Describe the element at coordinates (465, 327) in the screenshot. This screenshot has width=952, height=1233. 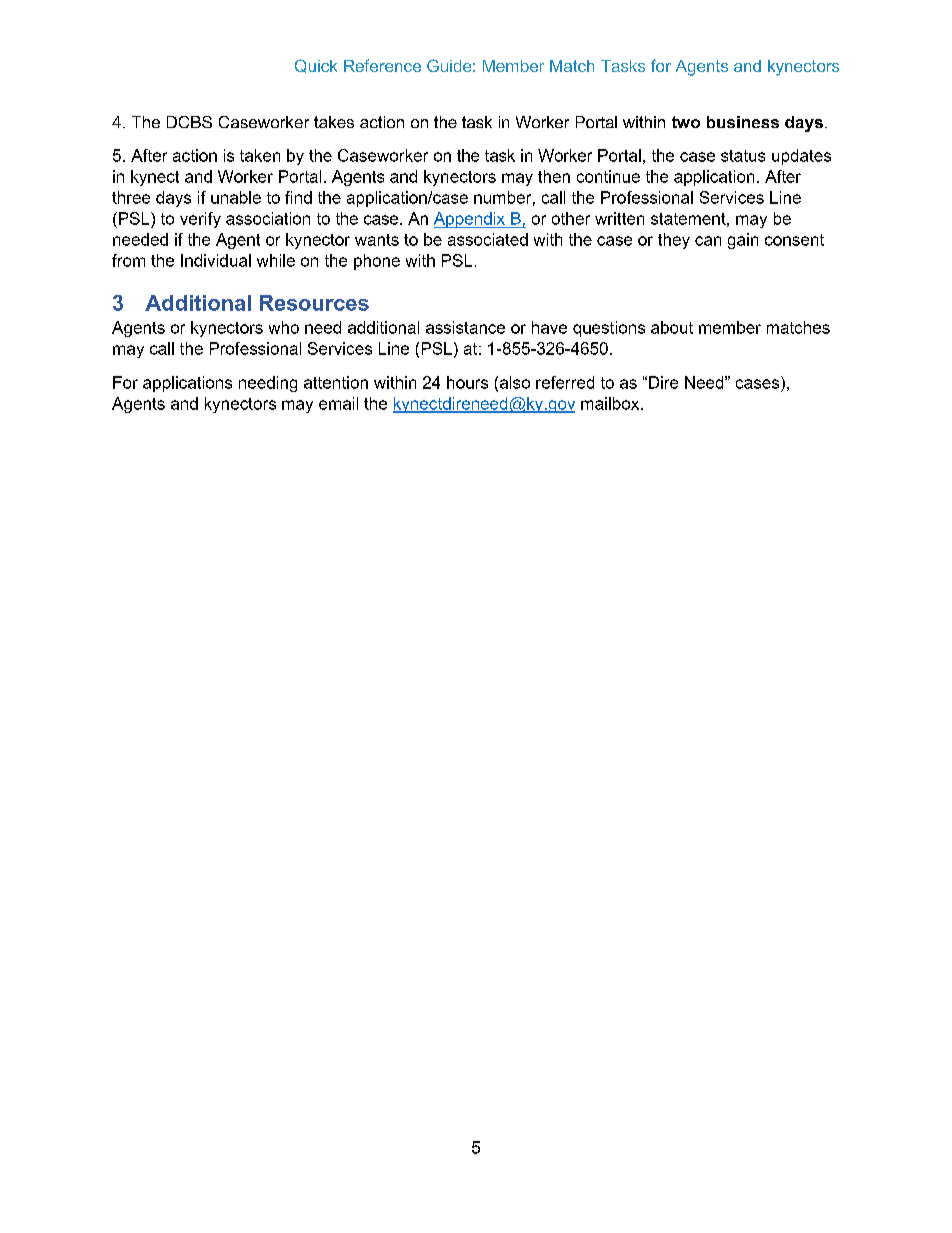
I see `assistance` at that location.
